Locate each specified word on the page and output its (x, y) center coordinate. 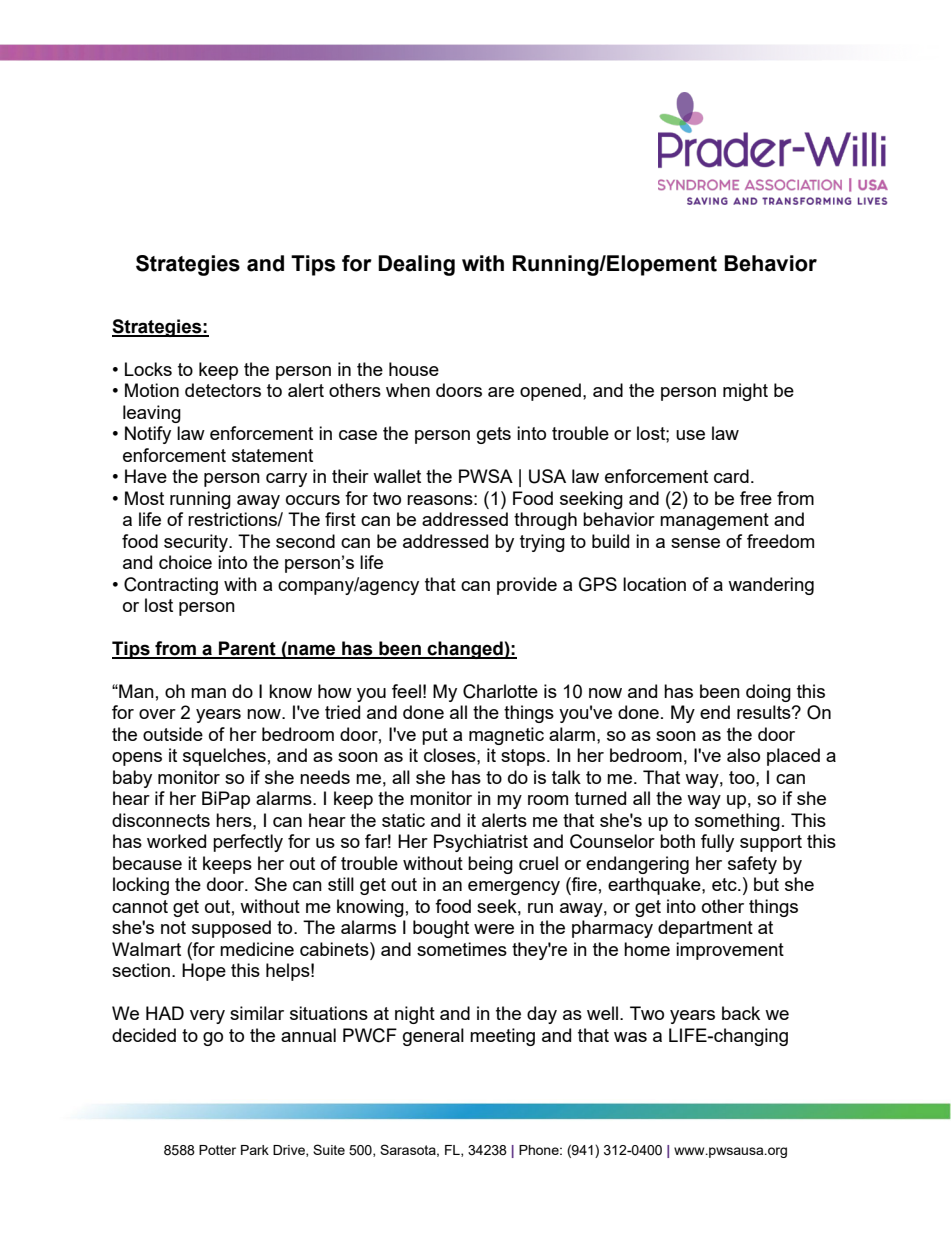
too (743, 777)
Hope (204, 972)
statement (272, 455)
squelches (224, 757)
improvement (730, 951)
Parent (247, 649)
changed (465, 650)
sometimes (462, 949)
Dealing (416, 265)
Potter (217, 1150)
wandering (771, 586)
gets (494, 435)
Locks (148, 369)
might (745, 392)
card (731, 476)
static (403, 820)
